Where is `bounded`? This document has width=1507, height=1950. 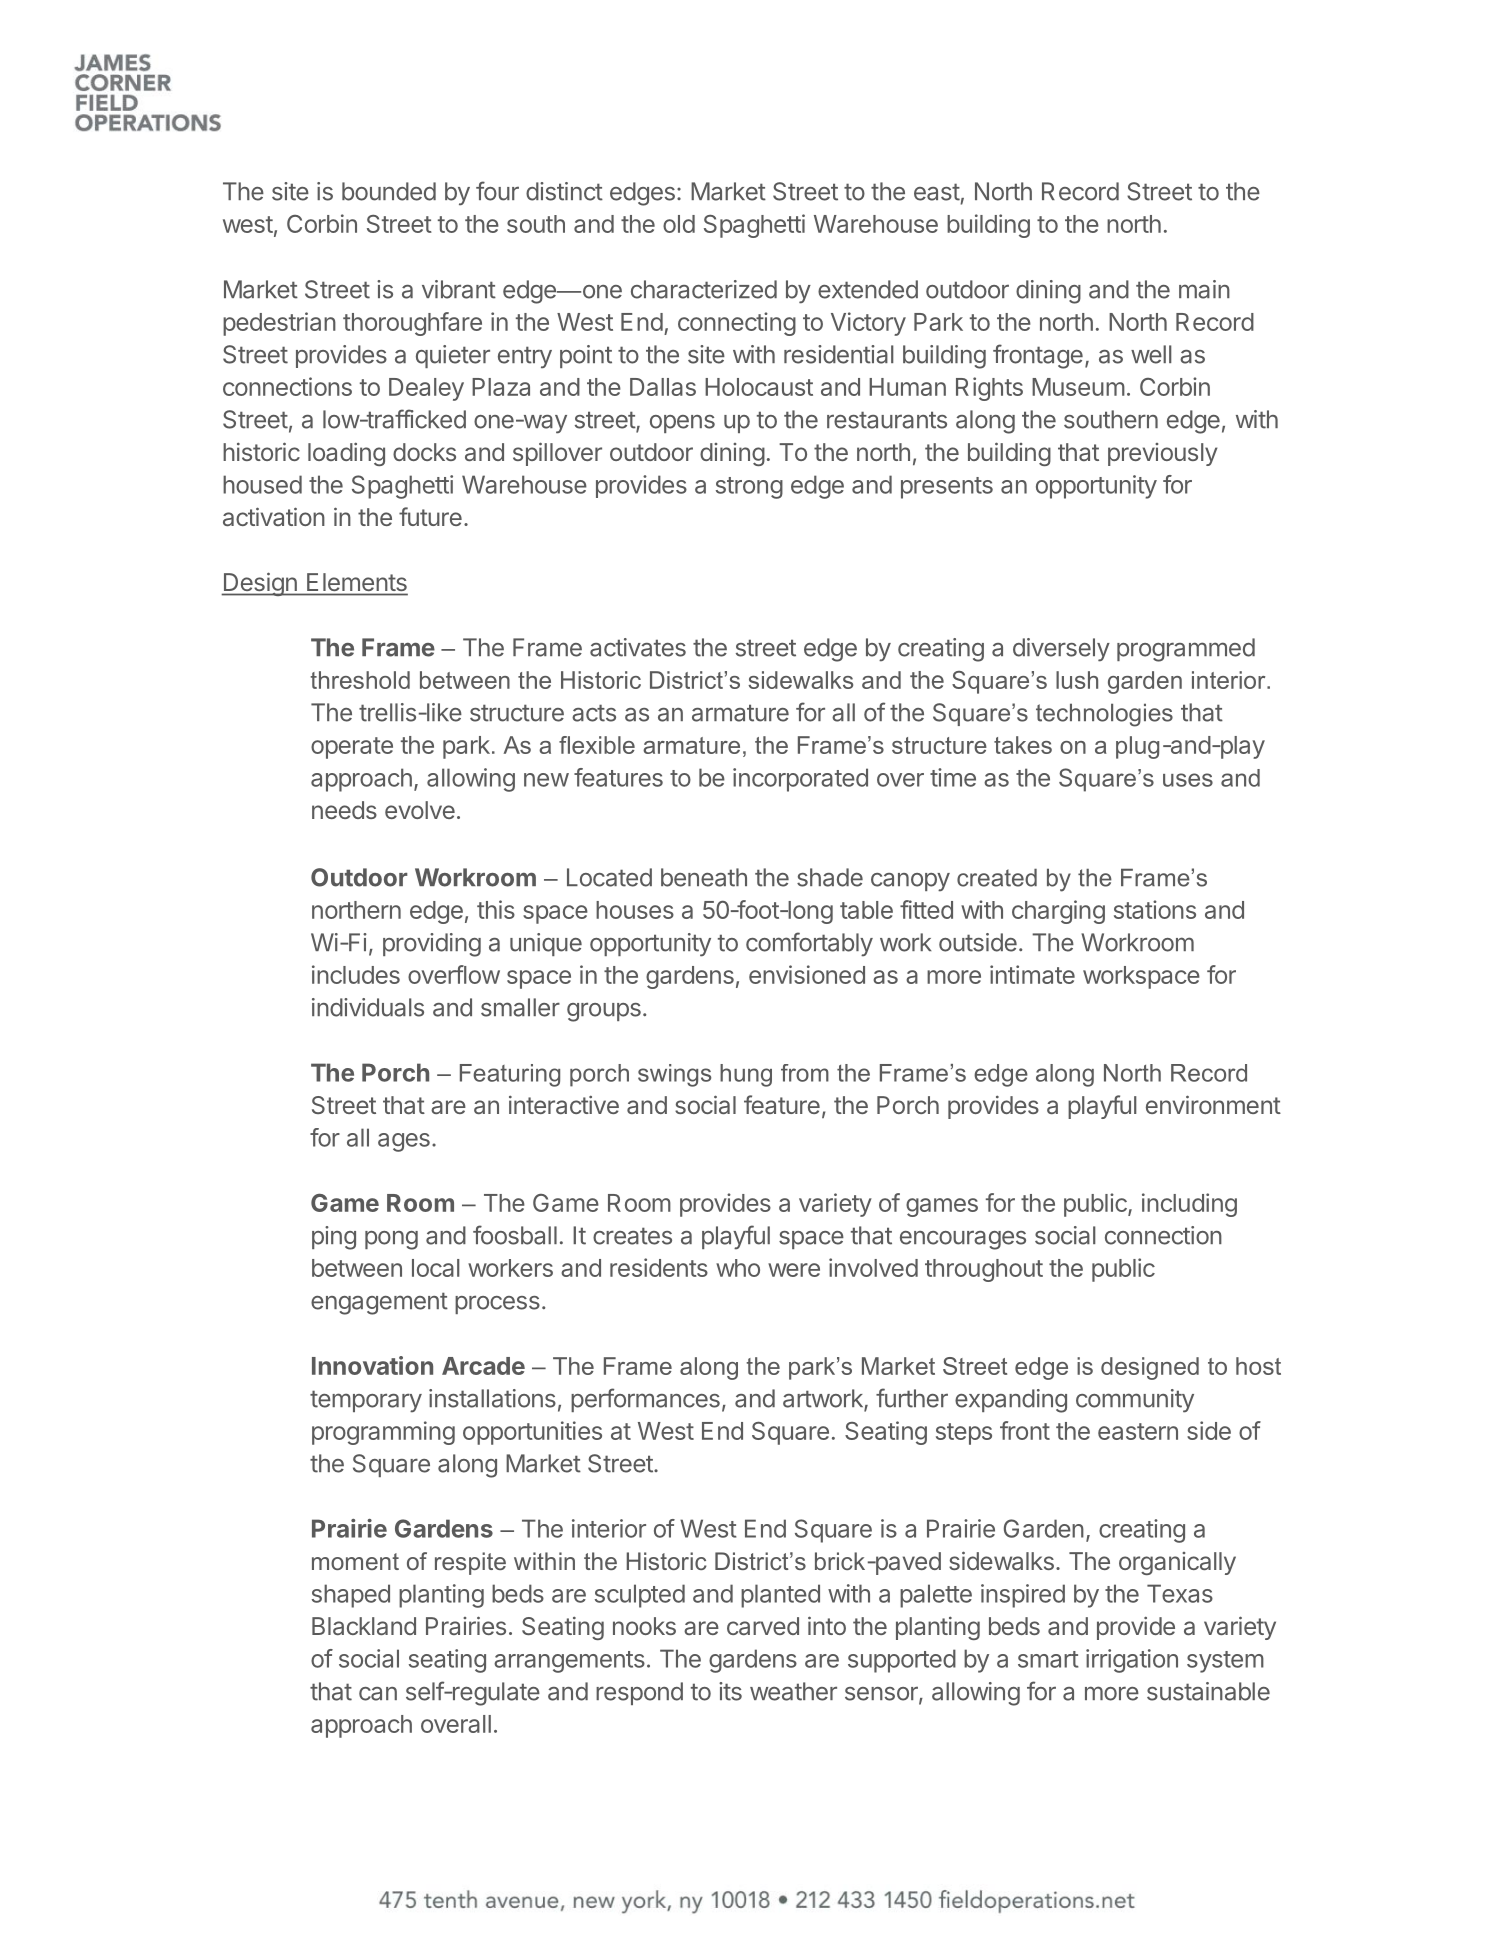 bounded is located at coordinates (389, 191).
